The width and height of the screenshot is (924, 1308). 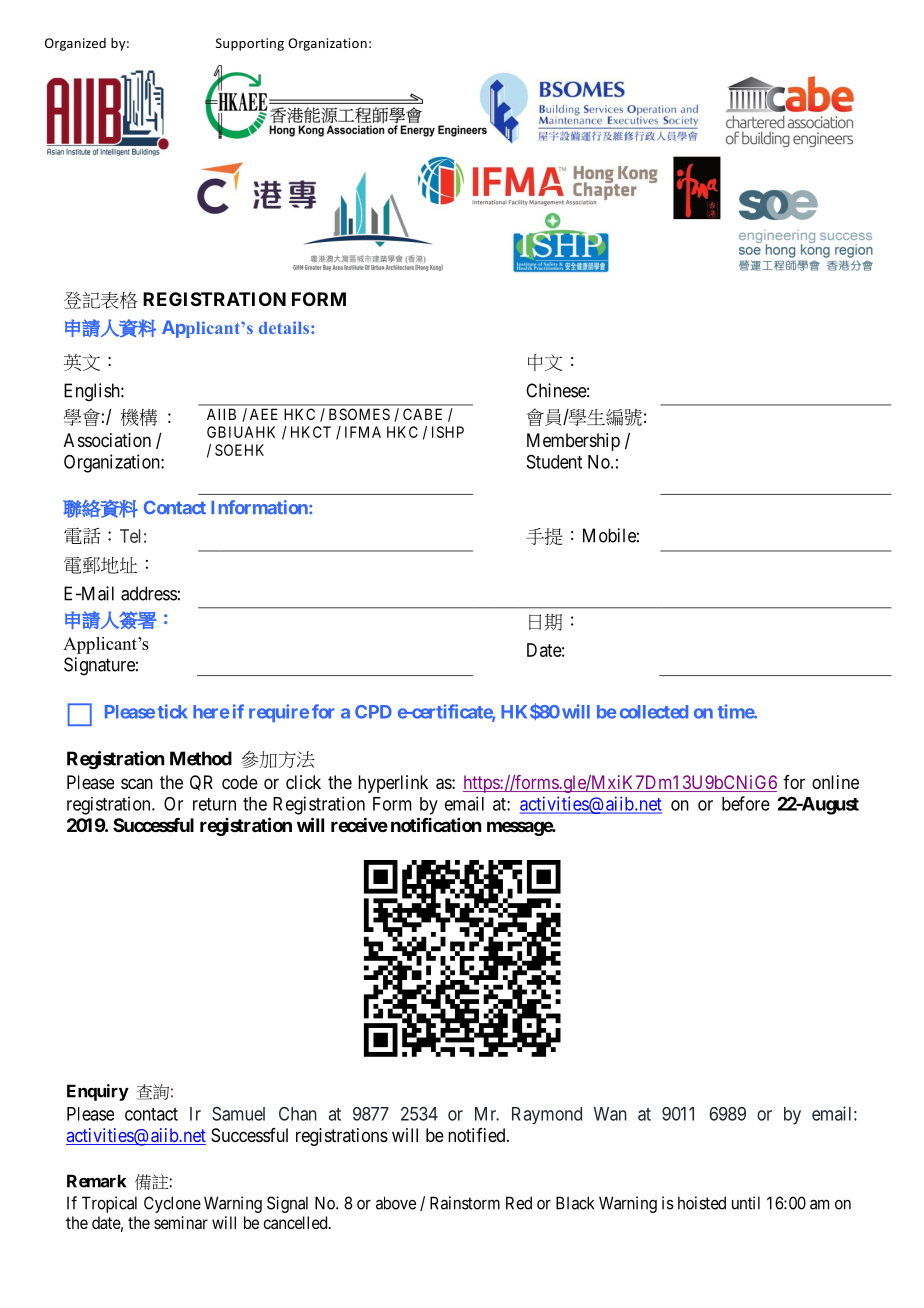 I want to click on seminar, so click(x=181, y=1222).
